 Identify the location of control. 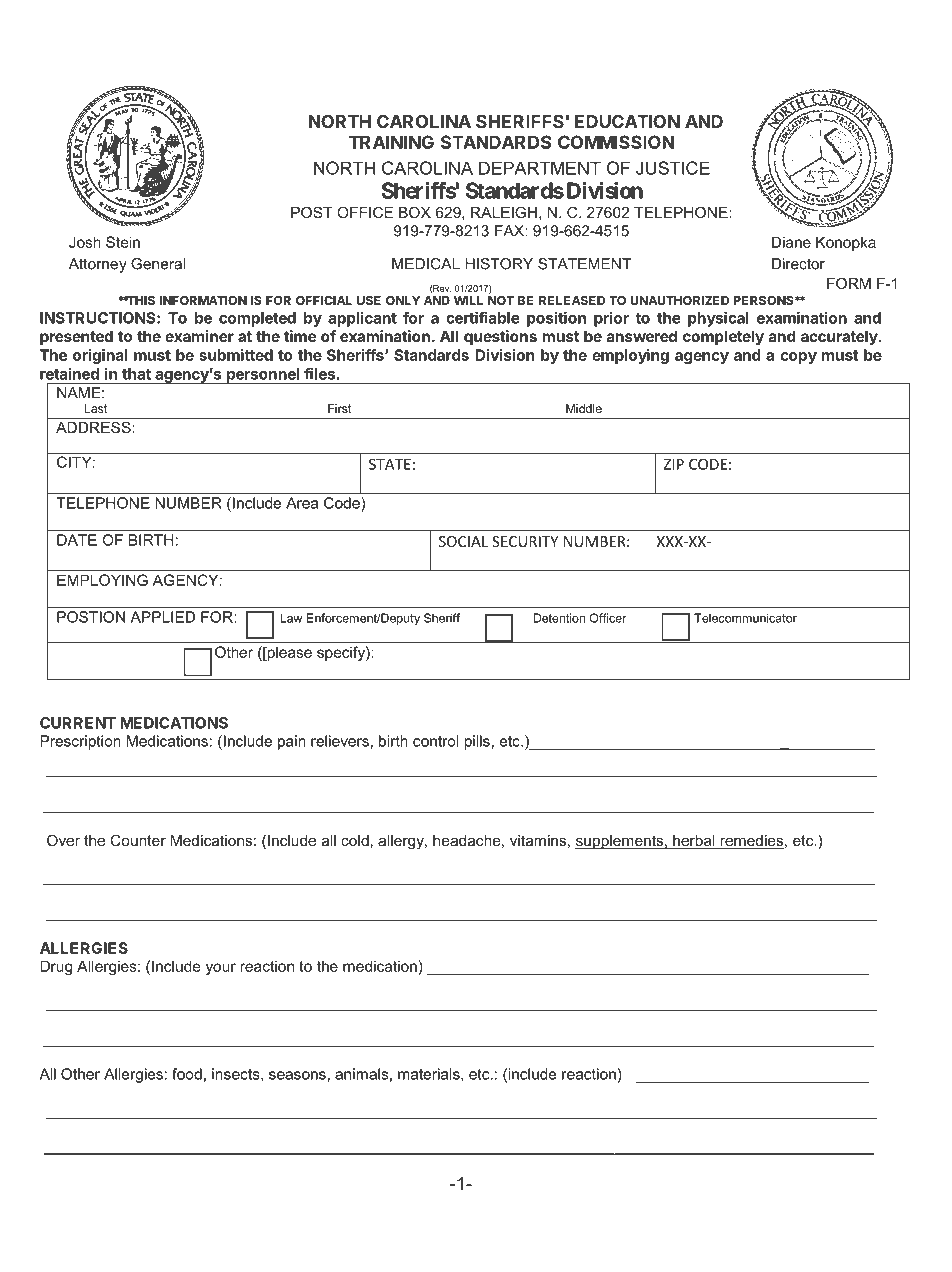
(436, 741).
